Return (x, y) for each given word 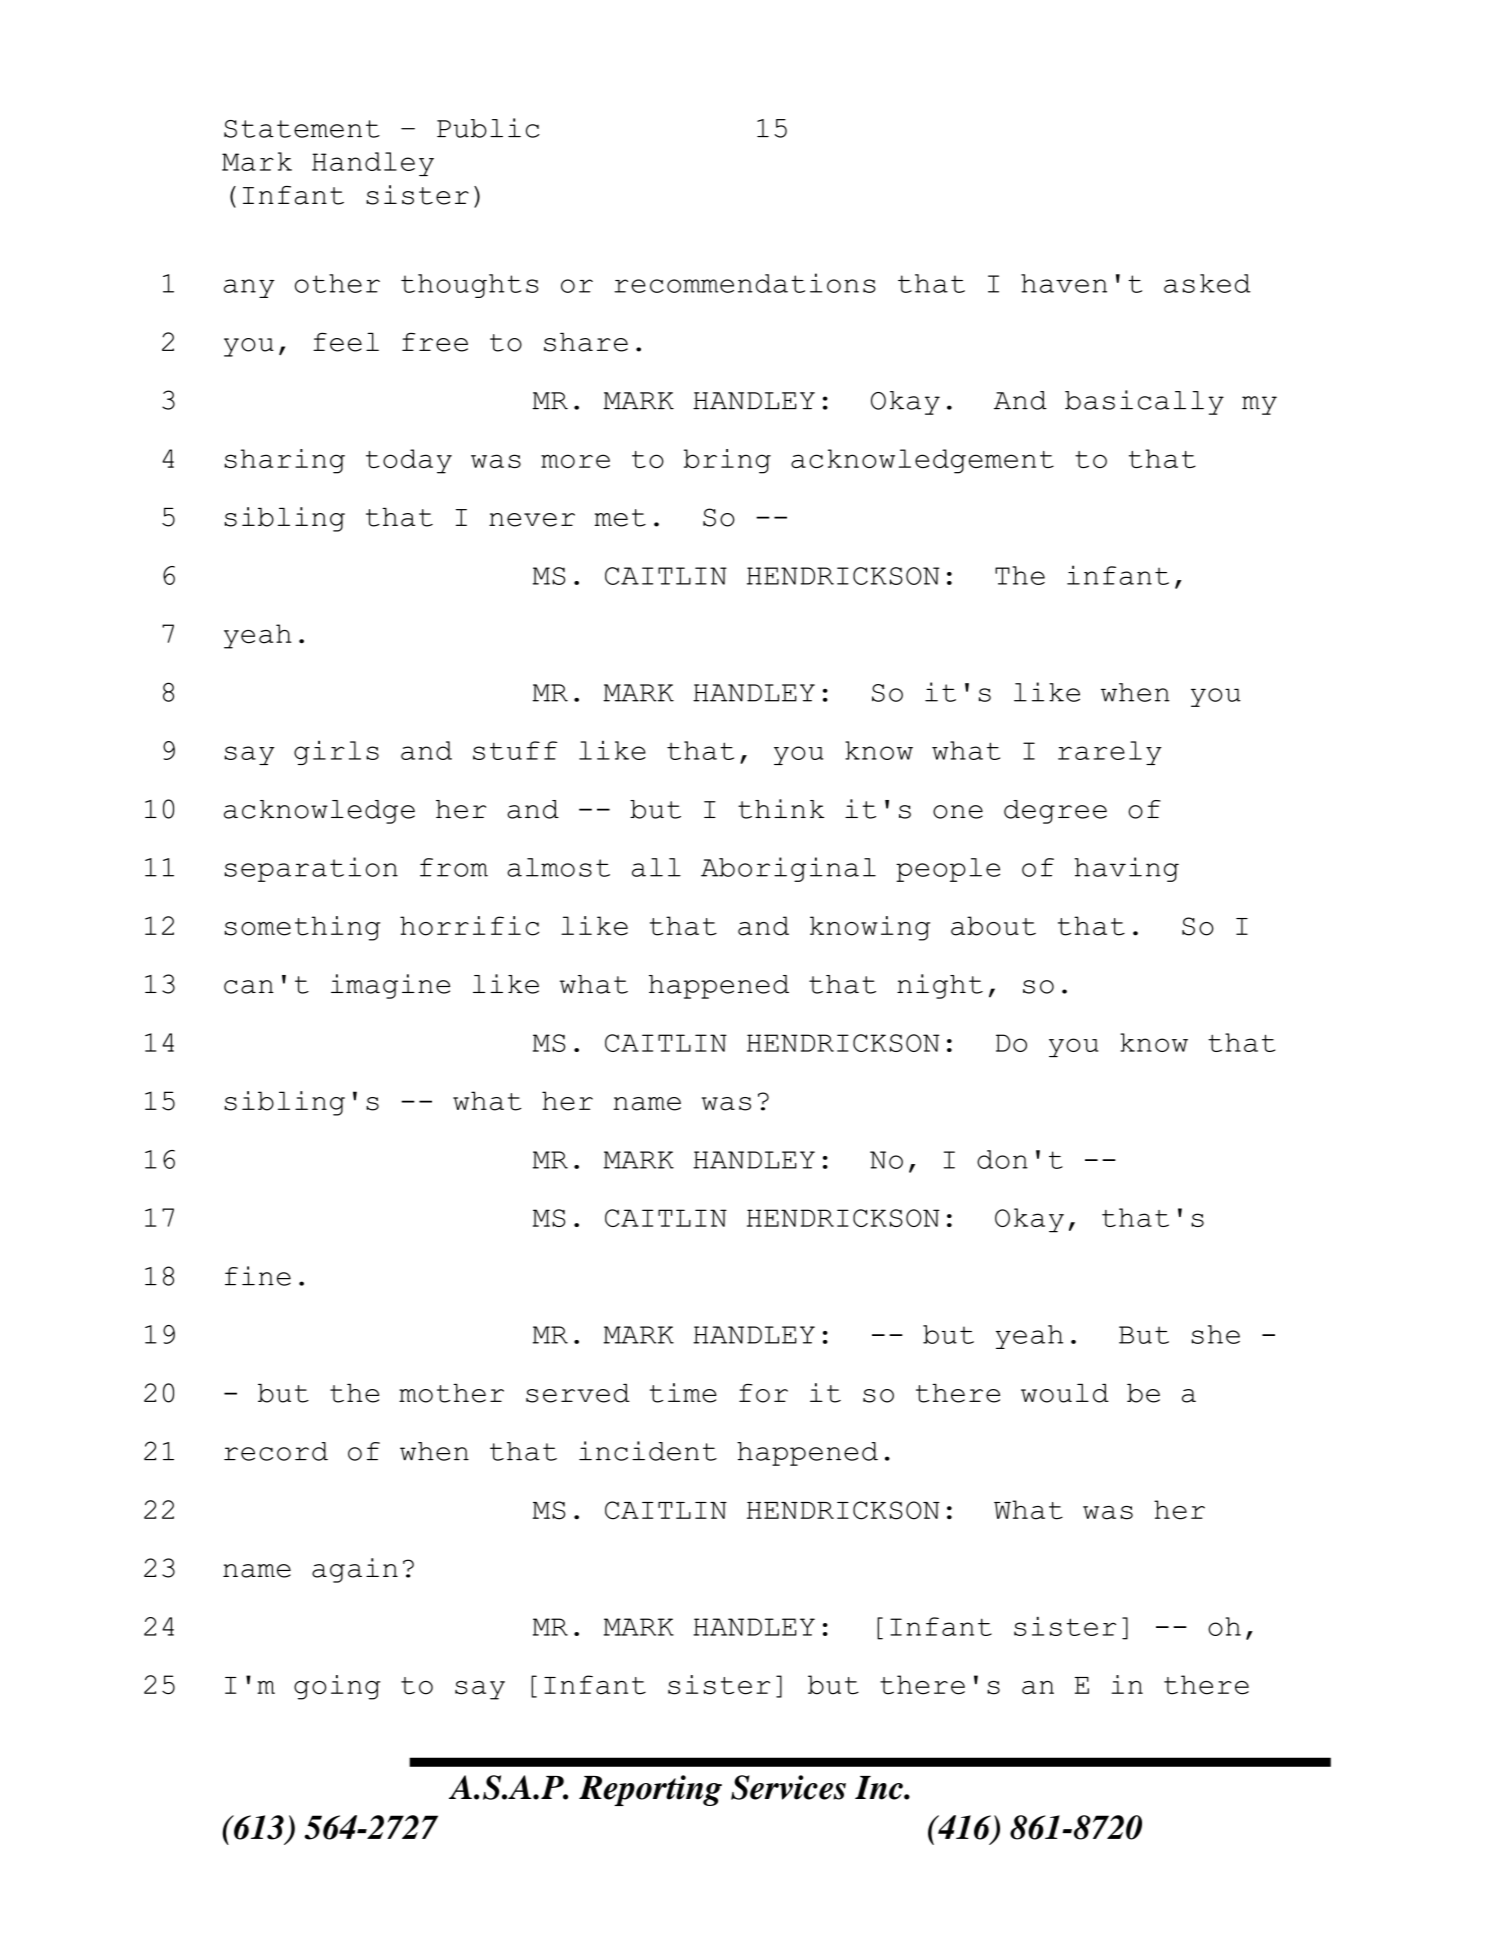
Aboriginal (788, 869)
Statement (302, 129)
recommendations (745, 283)
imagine (390, 986)
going (337, 1687)
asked (1207, 283)
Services (788, 1787)
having (1126, 869)
